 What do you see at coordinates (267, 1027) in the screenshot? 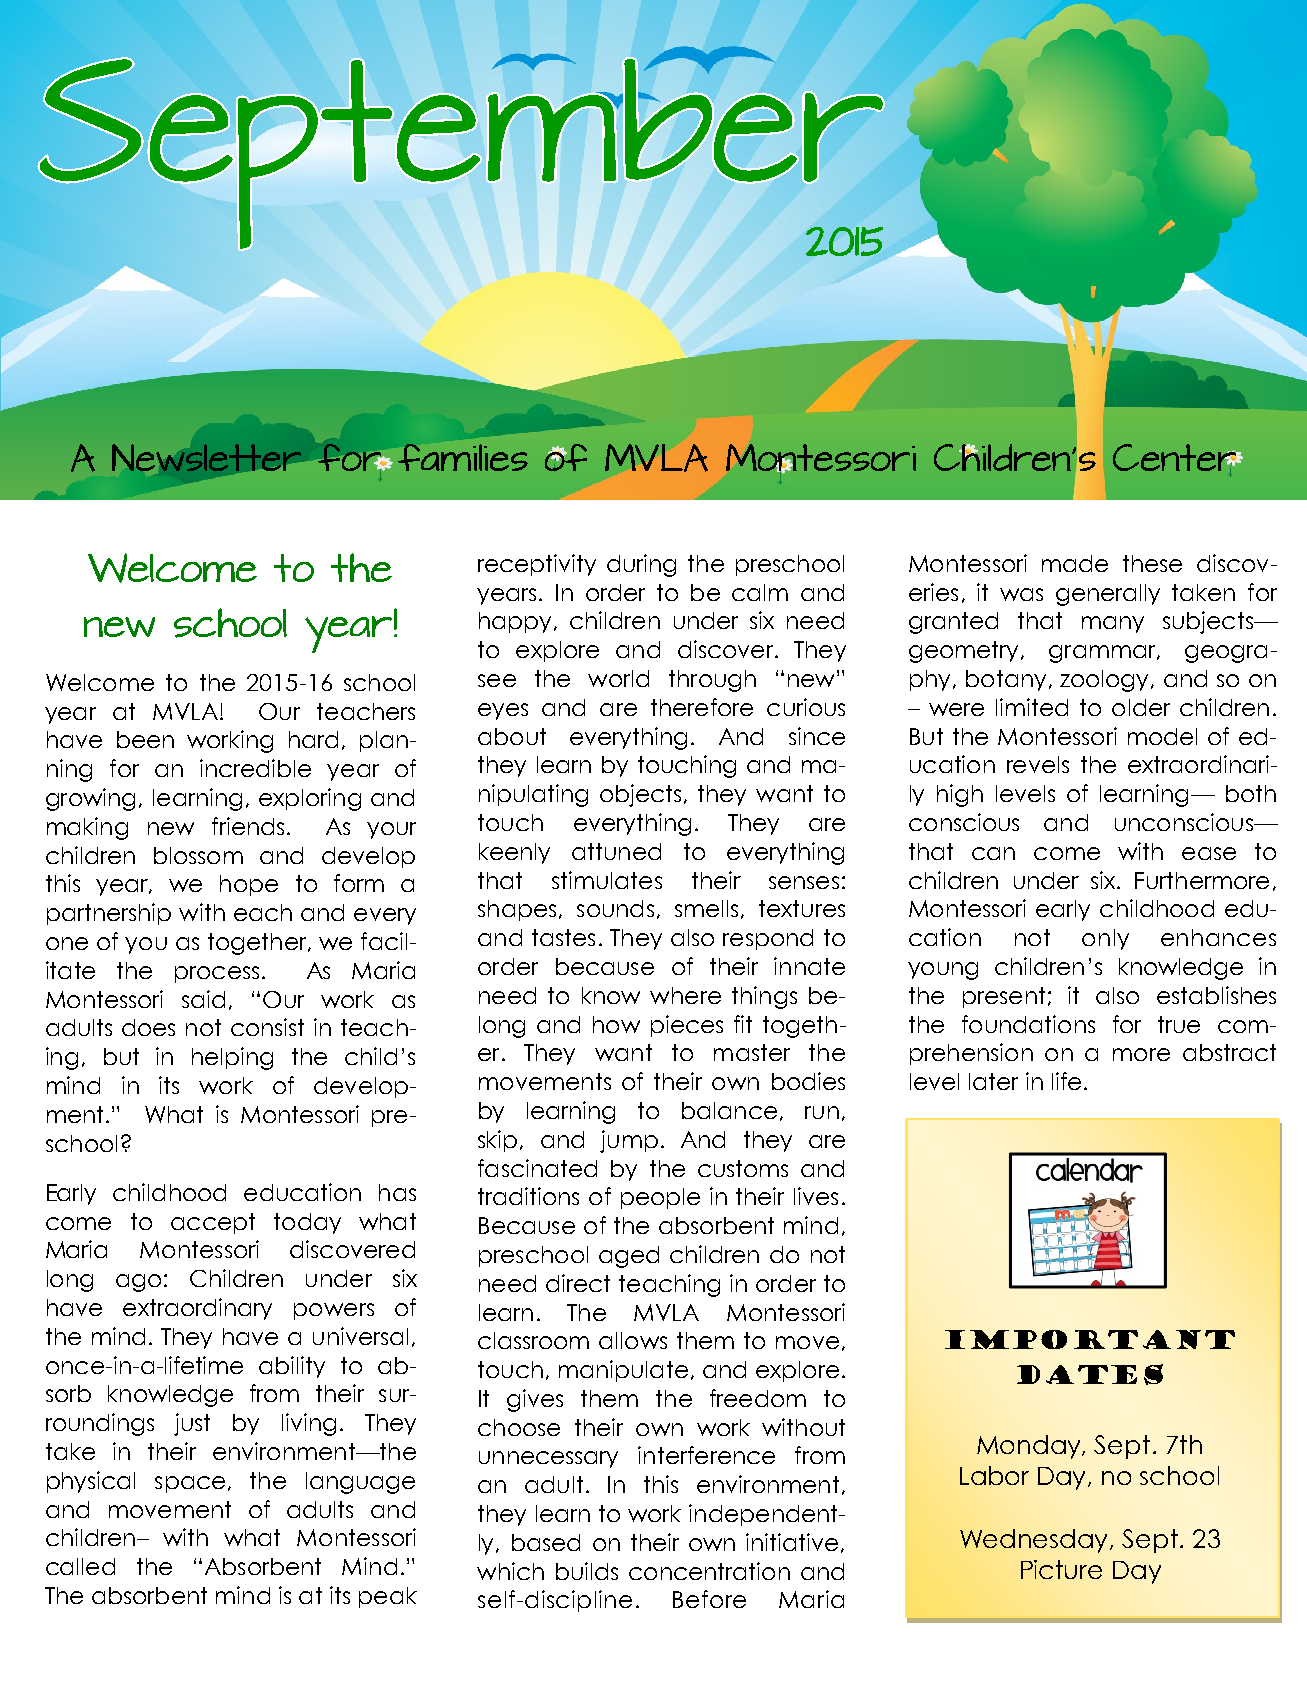
I see `consist` at bounding box center [267, 1027].
